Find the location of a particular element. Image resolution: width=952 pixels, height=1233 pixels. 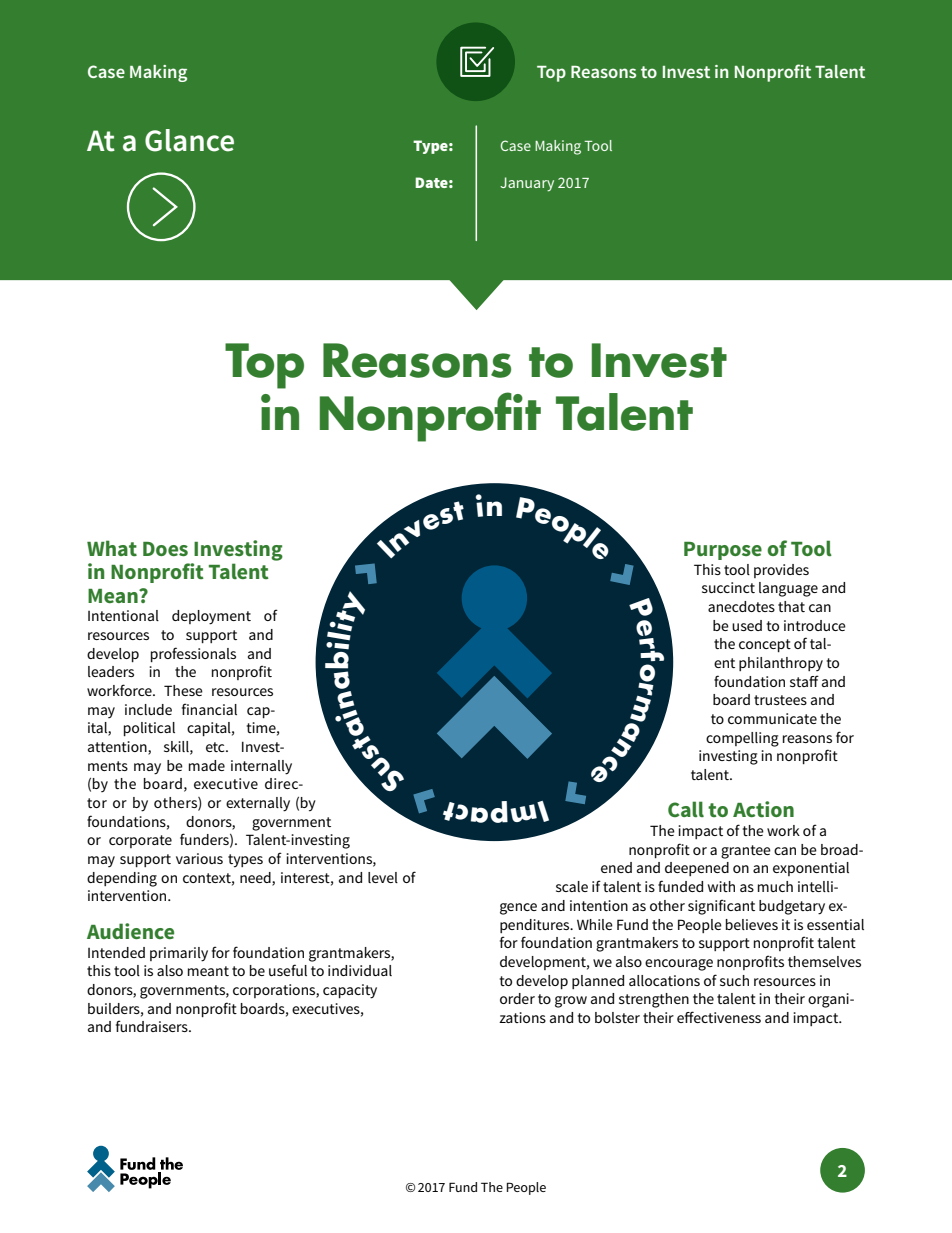

provides is located at coordinates (781, 571).
